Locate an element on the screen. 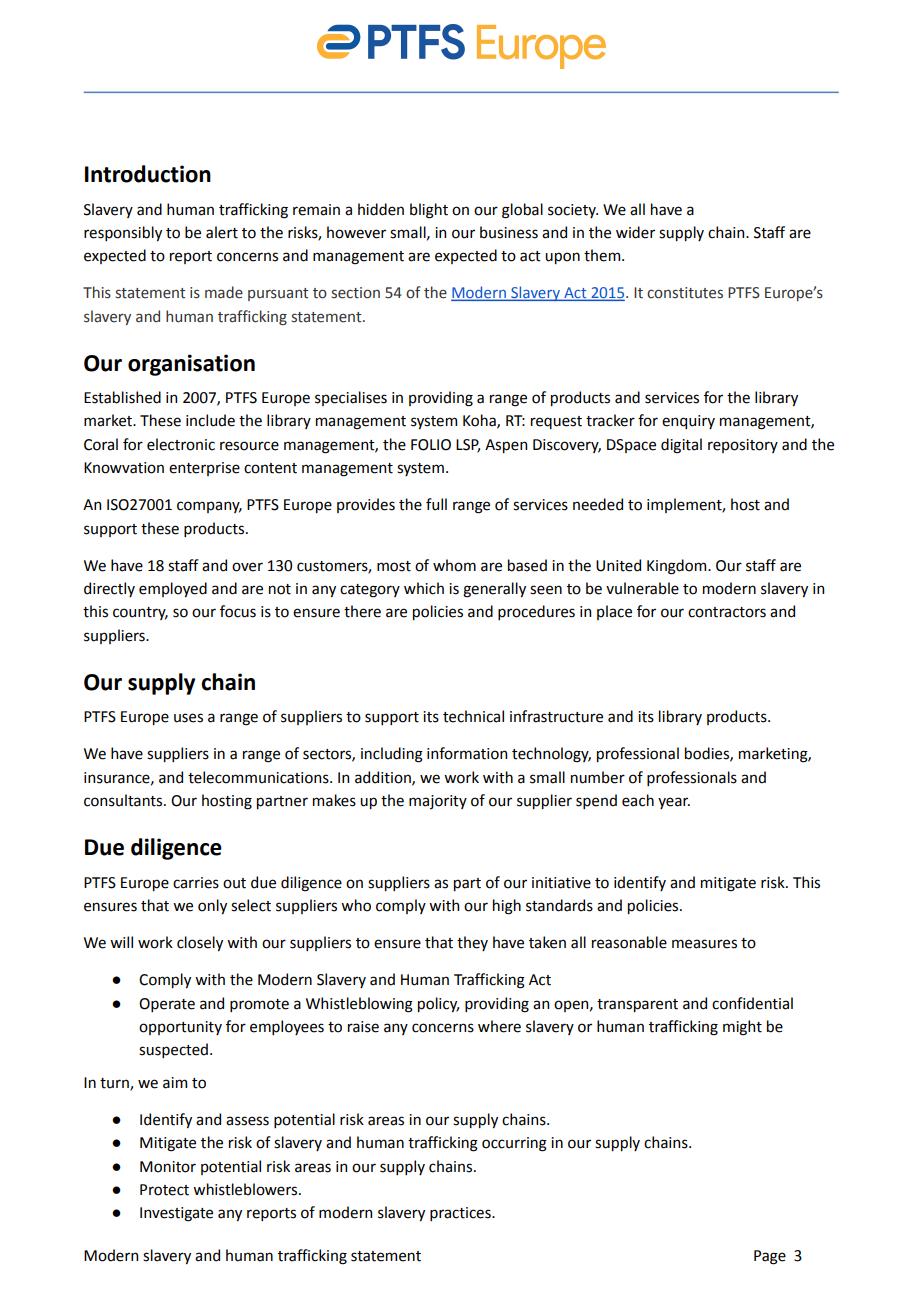  wider is located at coordinates (635, 232).
